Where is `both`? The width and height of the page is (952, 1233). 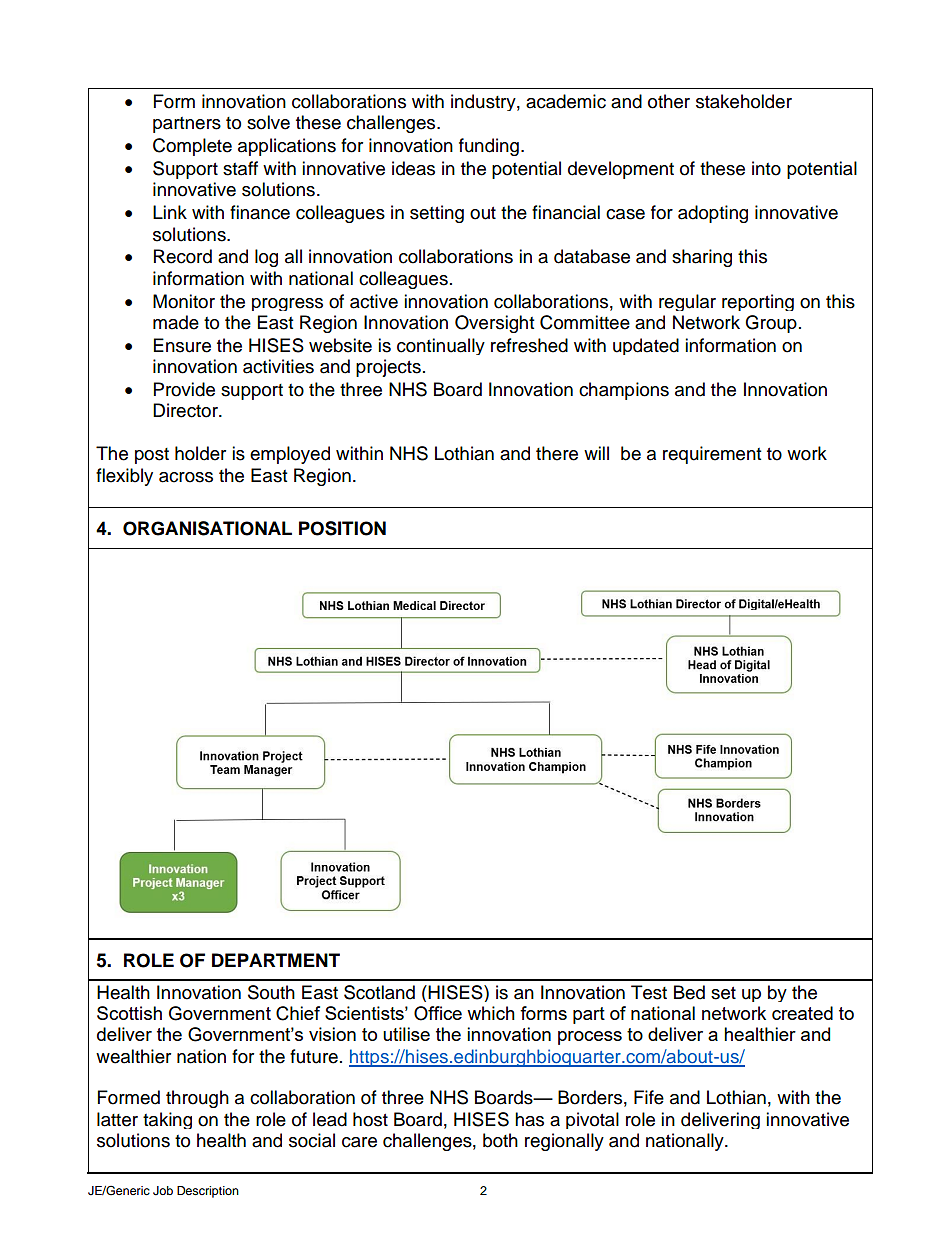 both is located at coordinates (500, 1140).
